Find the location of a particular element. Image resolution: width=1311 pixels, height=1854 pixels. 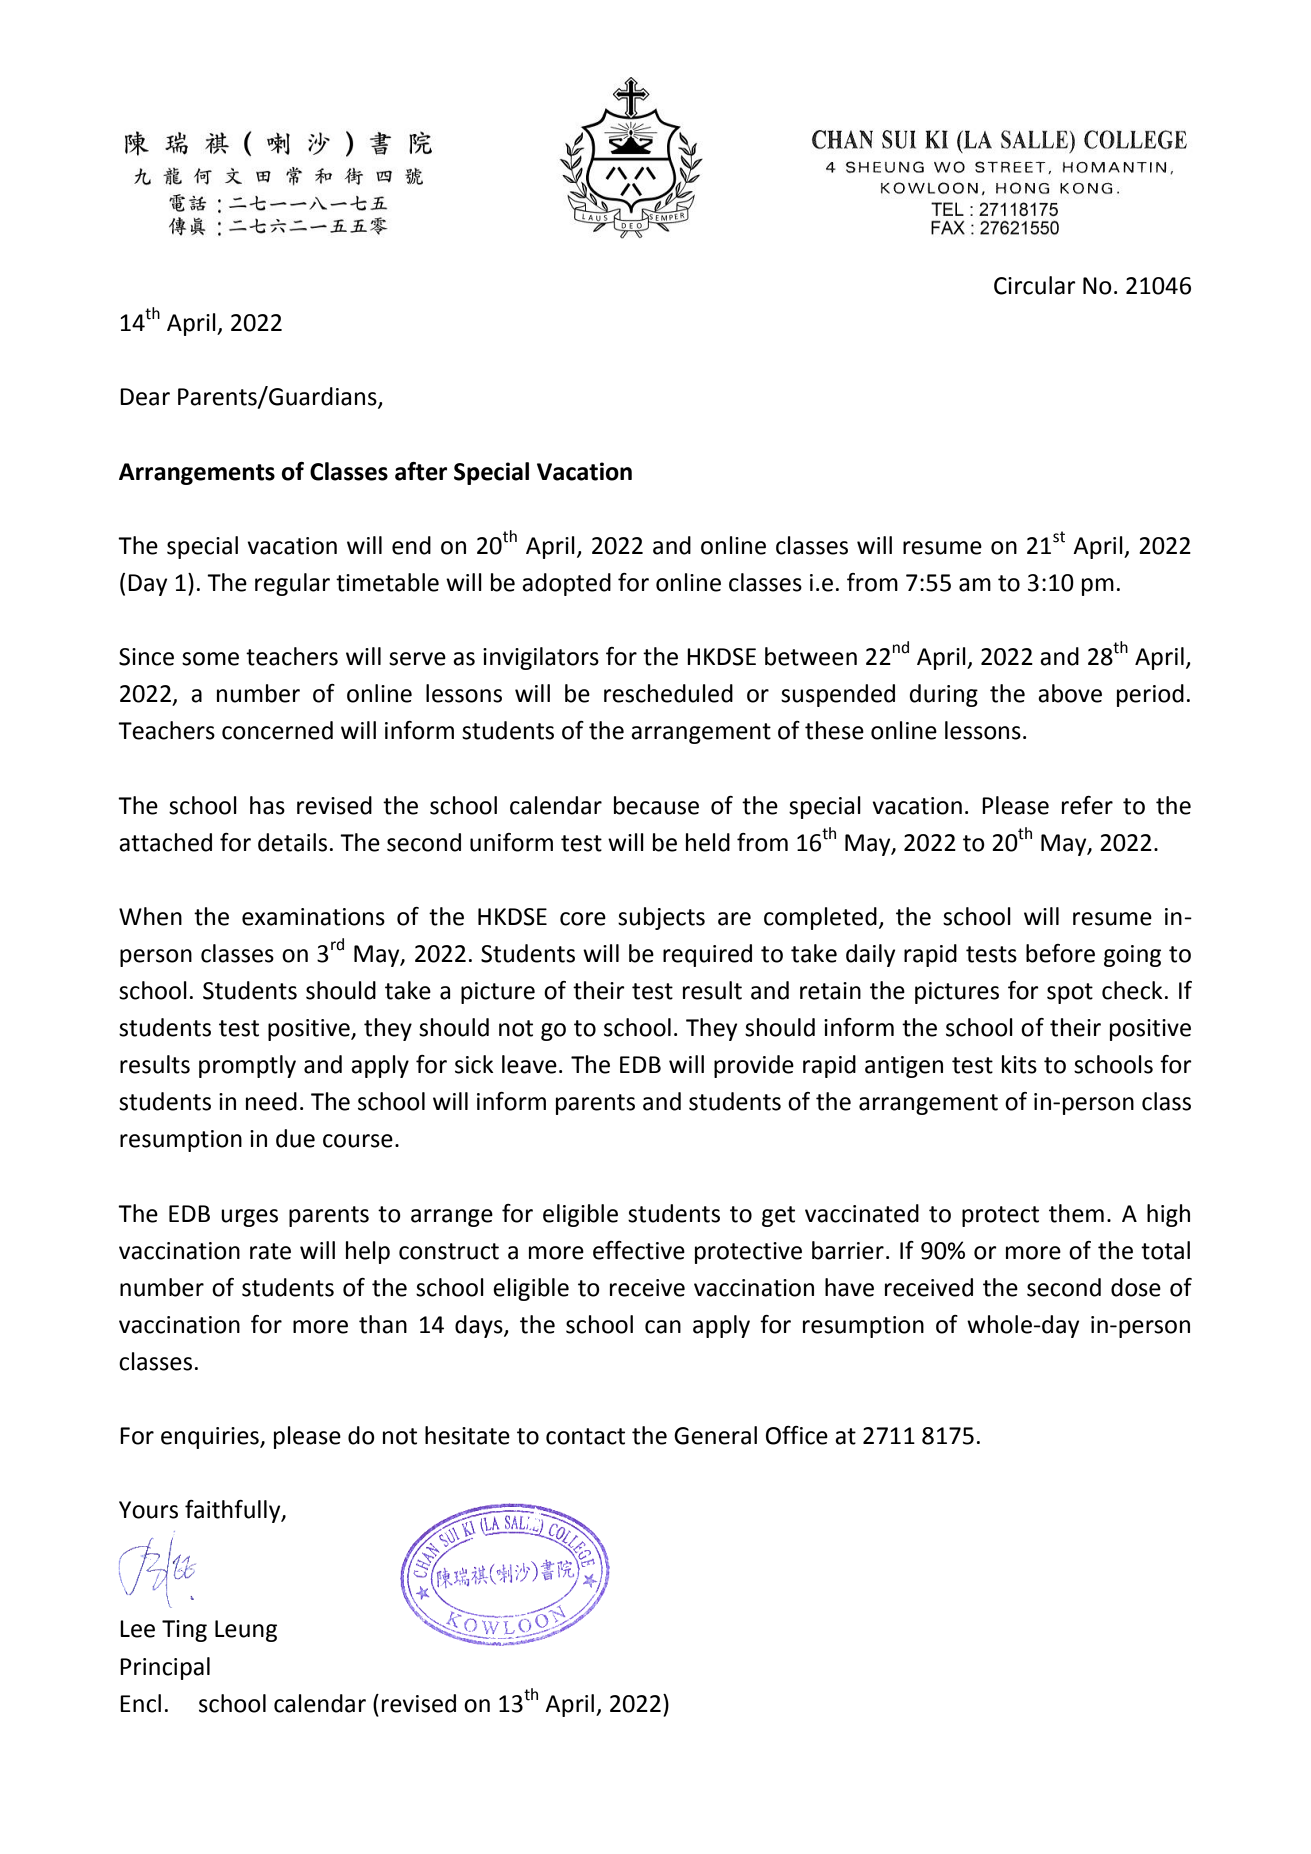

examinations is located at coordinates (313, 917).
